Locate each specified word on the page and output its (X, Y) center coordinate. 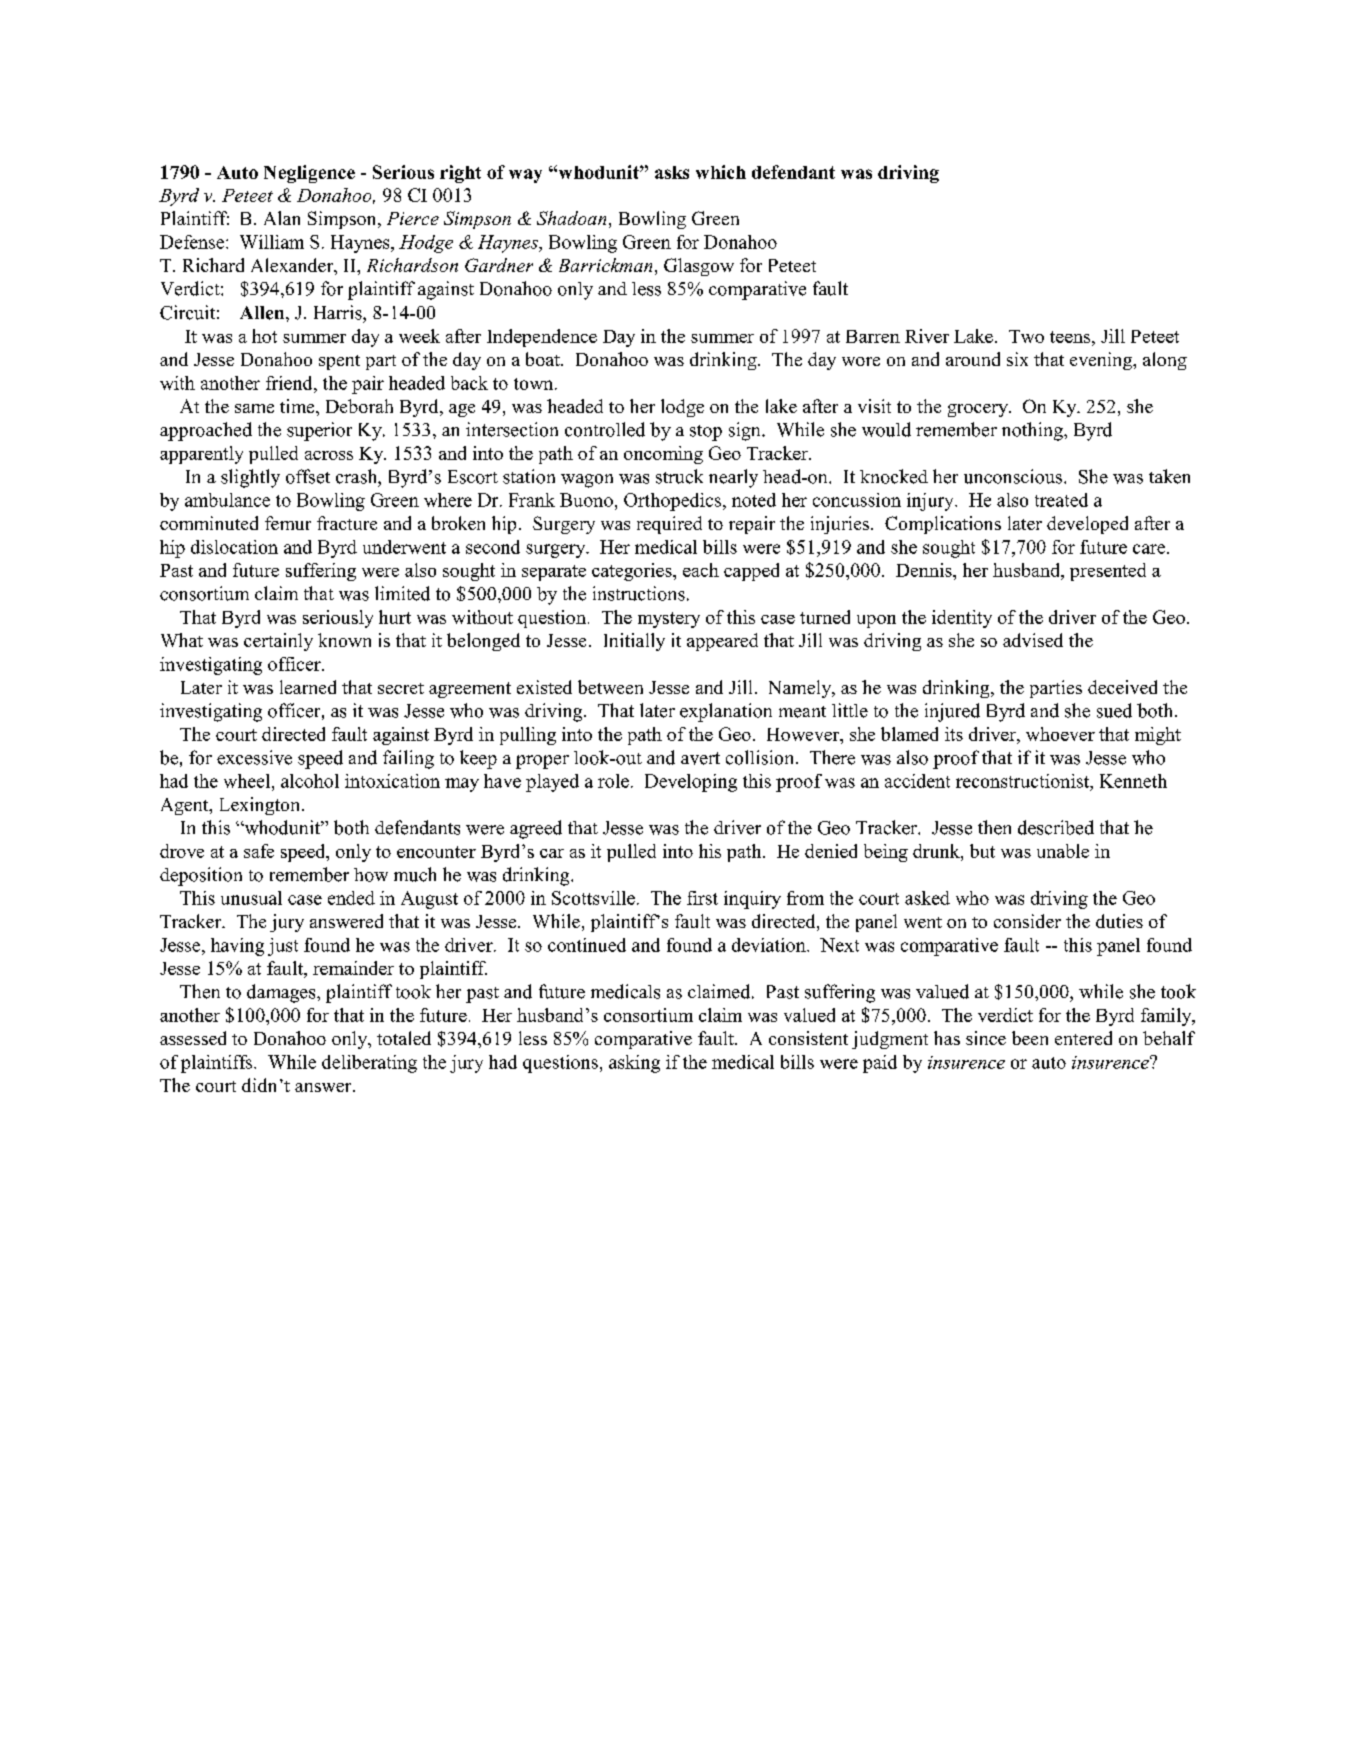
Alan (282, 218)
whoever (1060, 734)
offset (308, 476)
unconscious (1014, 476)
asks (672, 172)
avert (700, 758)
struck (679, 476)
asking (634, 1064)
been (1030, 1038)
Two (1026, 336)
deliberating (369, 1064)
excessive (254, 757)
